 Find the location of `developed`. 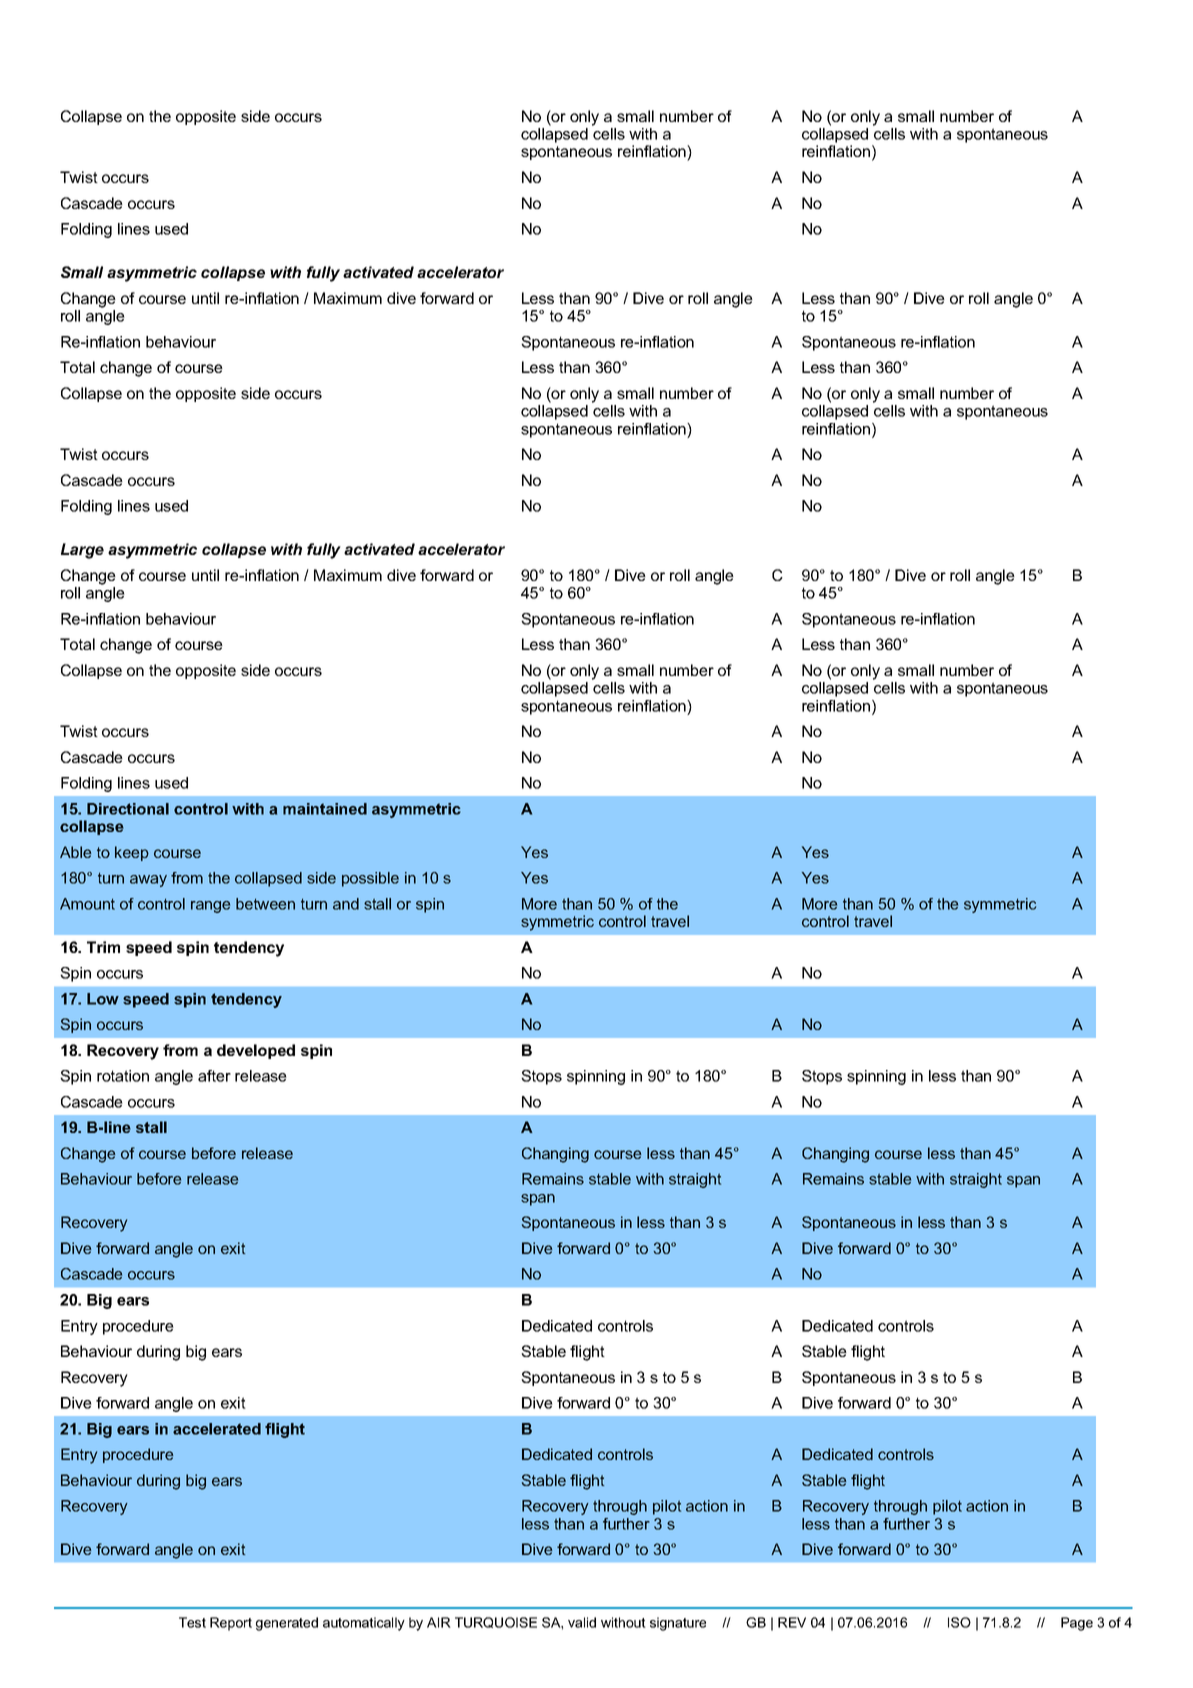

developed is located at coordinates (256, 1051).
